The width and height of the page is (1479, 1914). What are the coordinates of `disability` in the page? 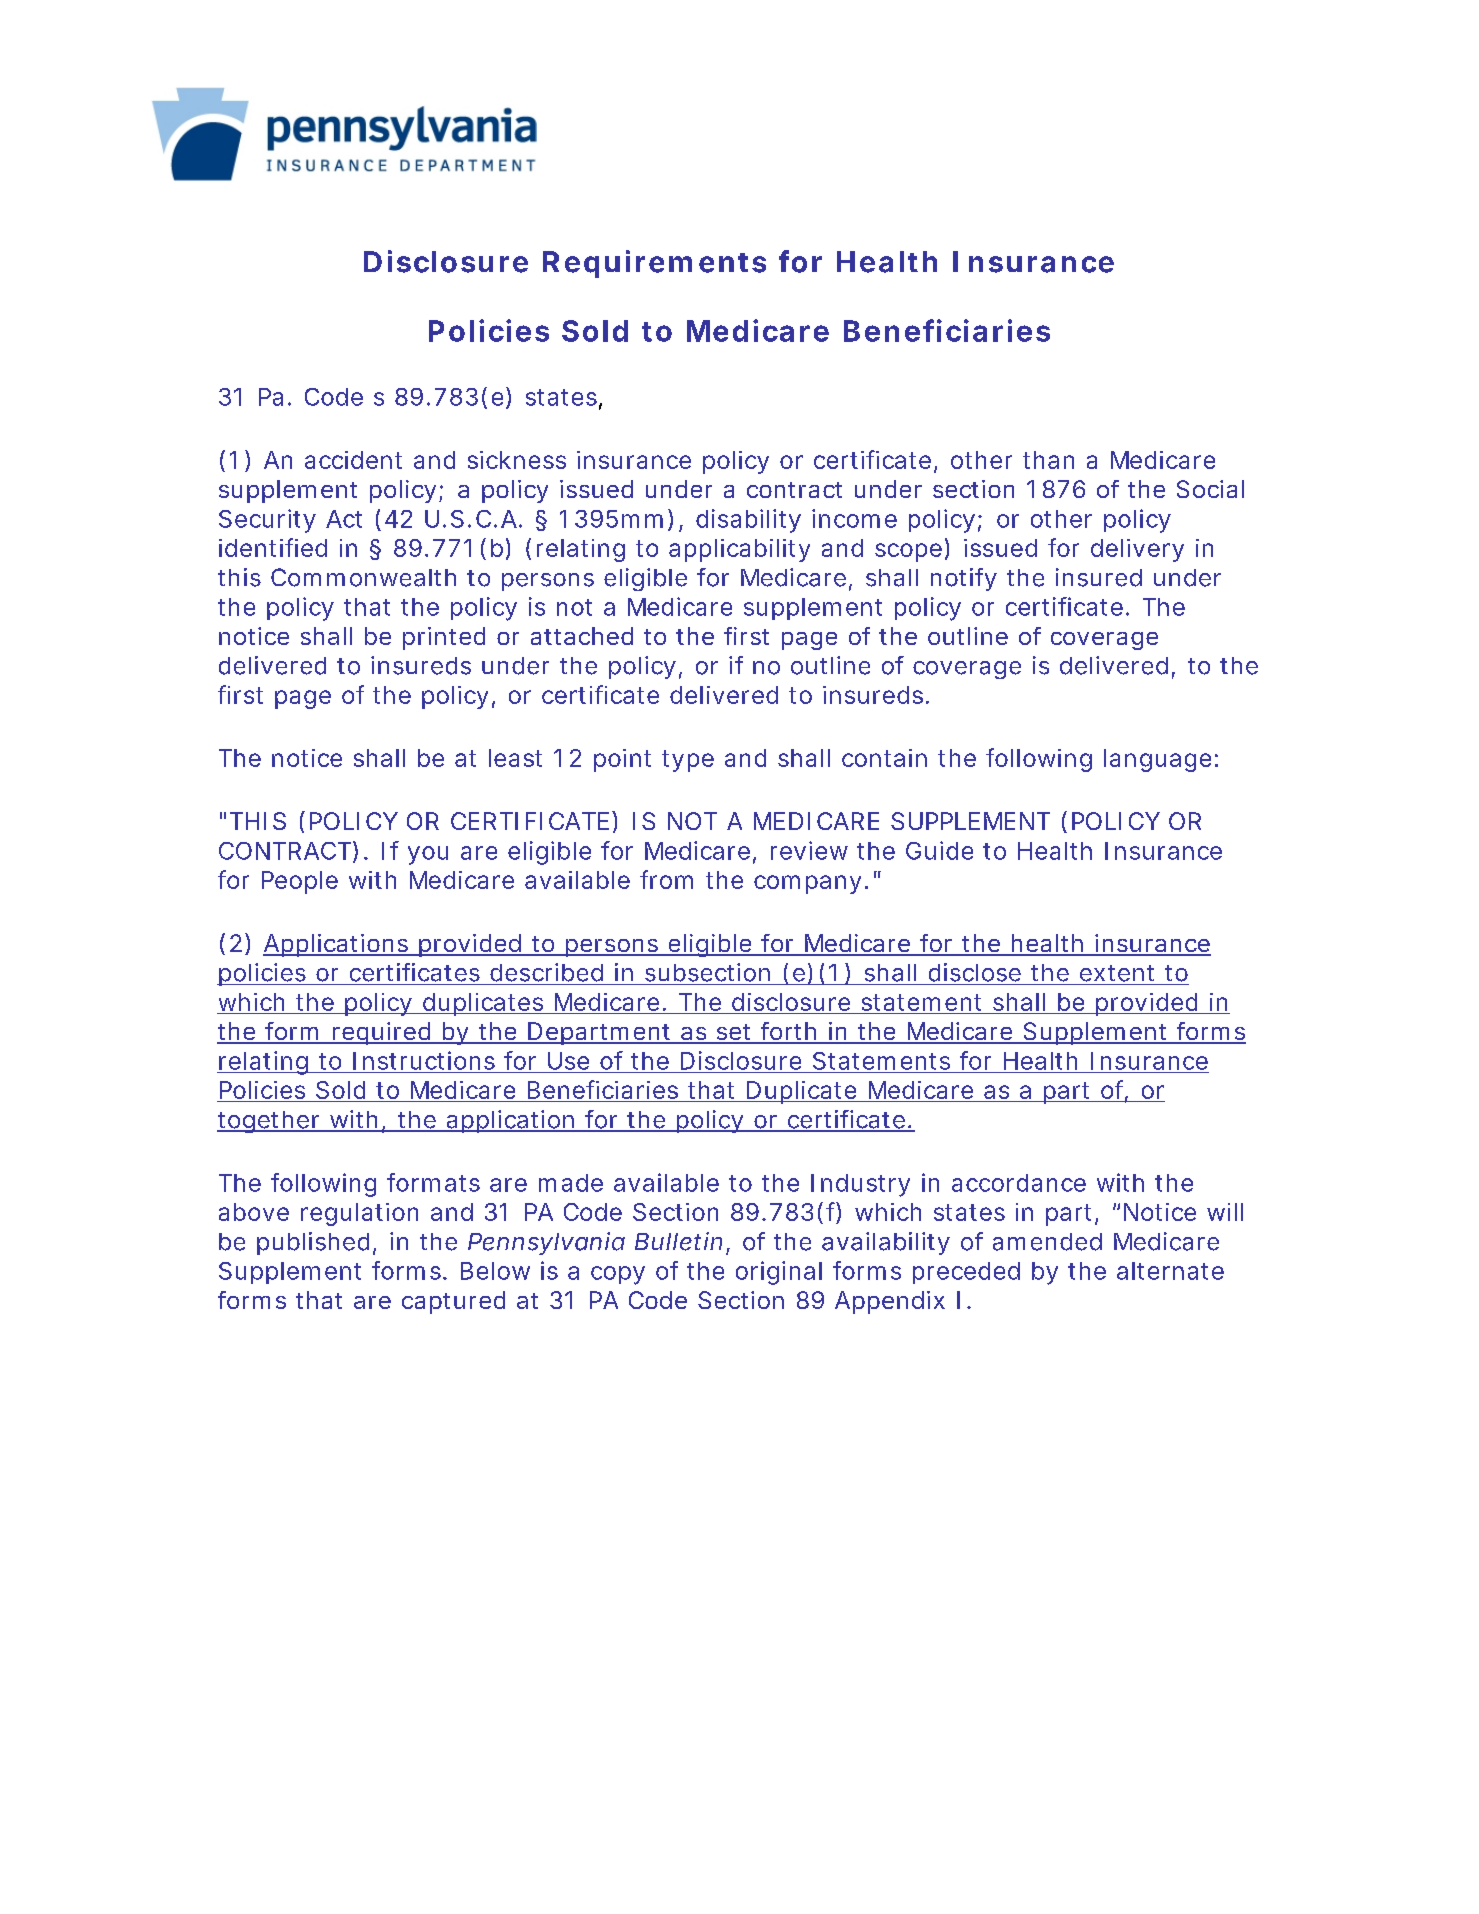 It's located at (748, 521).
